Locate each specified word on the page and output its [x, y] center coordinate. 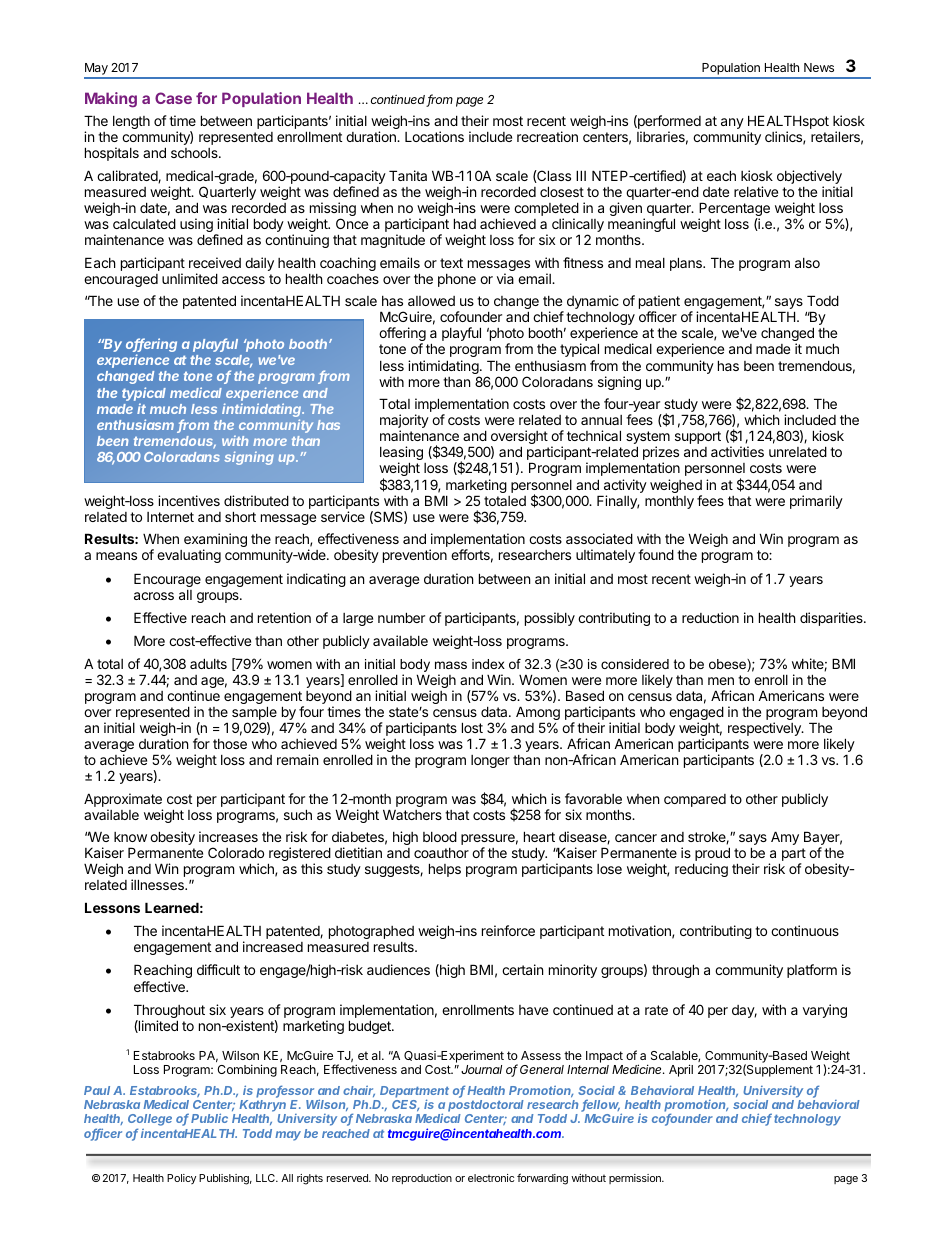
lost [472, 727]
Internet [170, 517]
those [230, 744]
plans [687, 264]
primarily [816, 502]
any [732, 123]
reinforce [508, 930]
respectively [765, 729]
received [215, 262]
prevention [415, 556]
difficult [218, 969]
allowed [431, 301]
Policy [181, 1179]
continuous [805, 930]
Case [173, 98]
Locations [434, 136]
